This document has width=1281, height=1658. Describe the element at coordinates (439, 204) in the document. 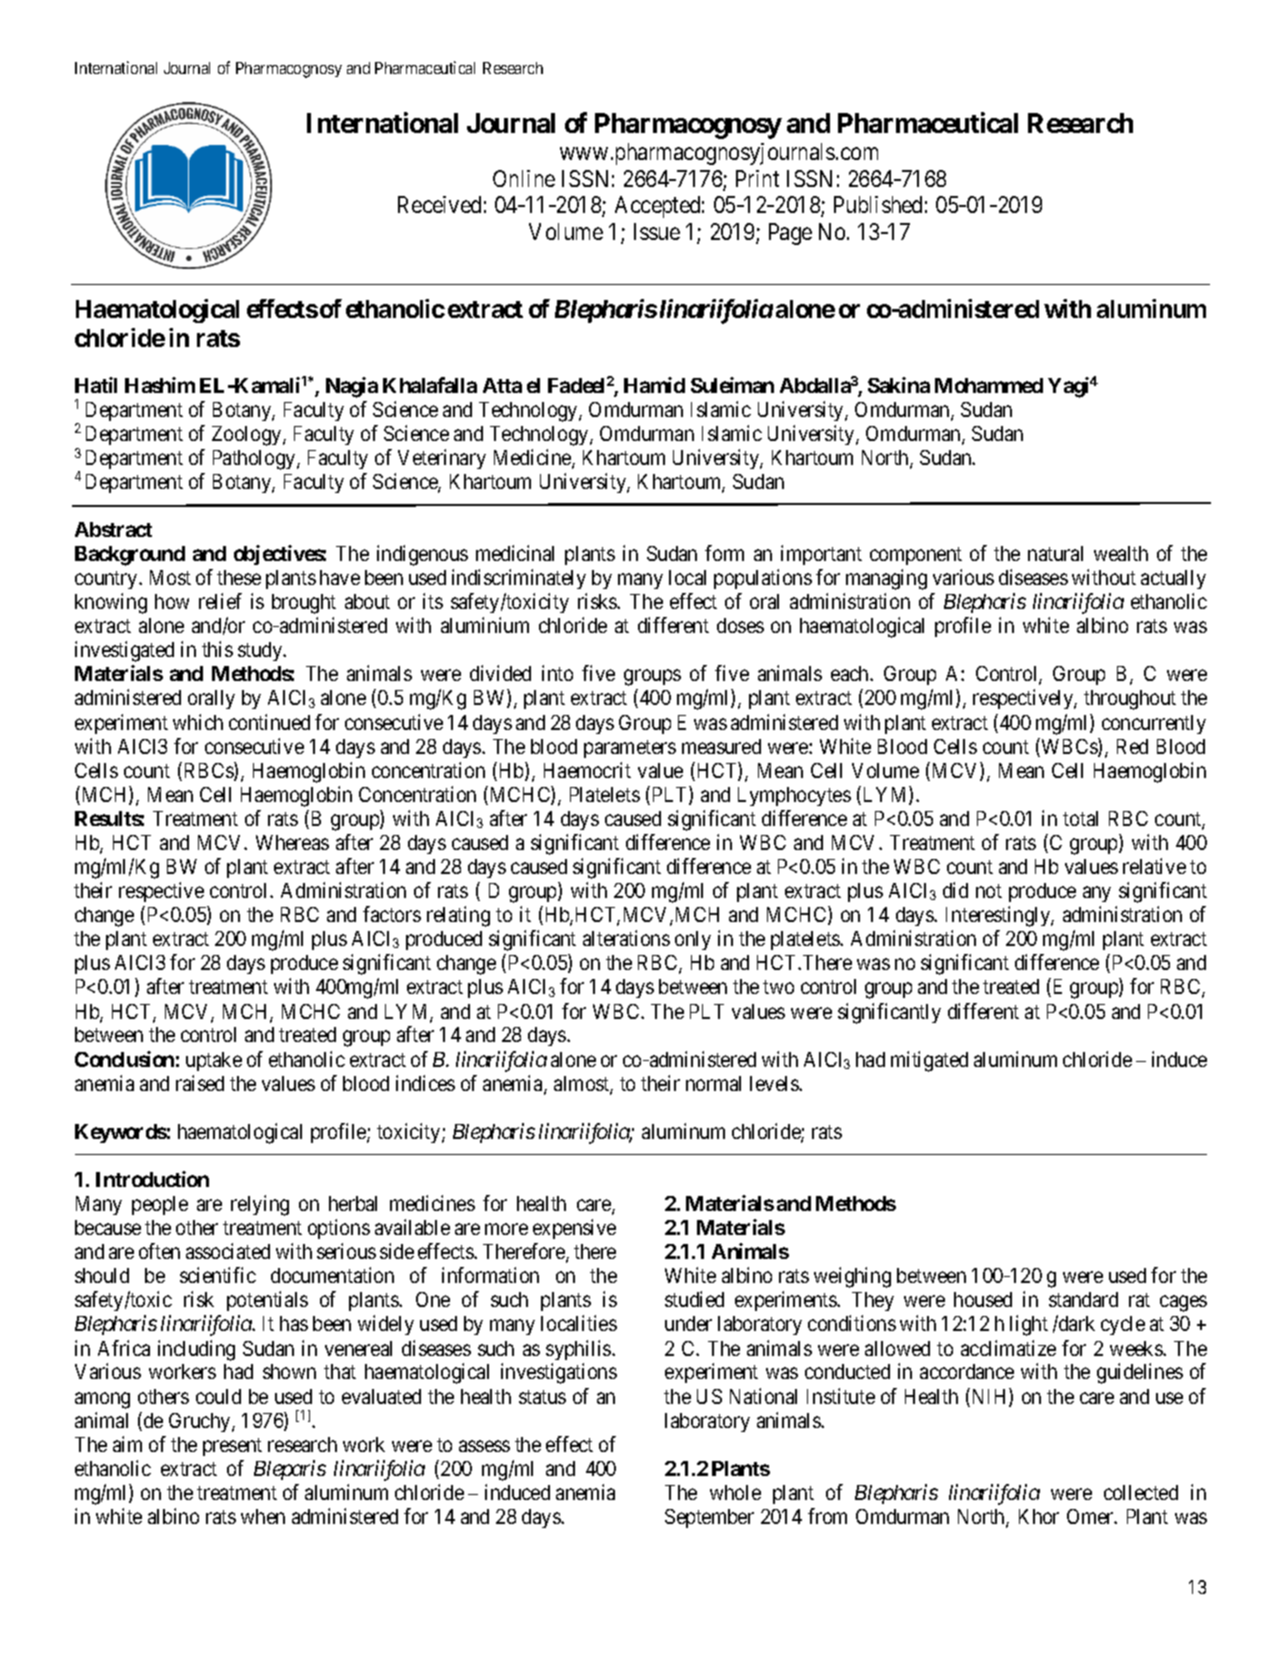

I see `Received` at that location.
